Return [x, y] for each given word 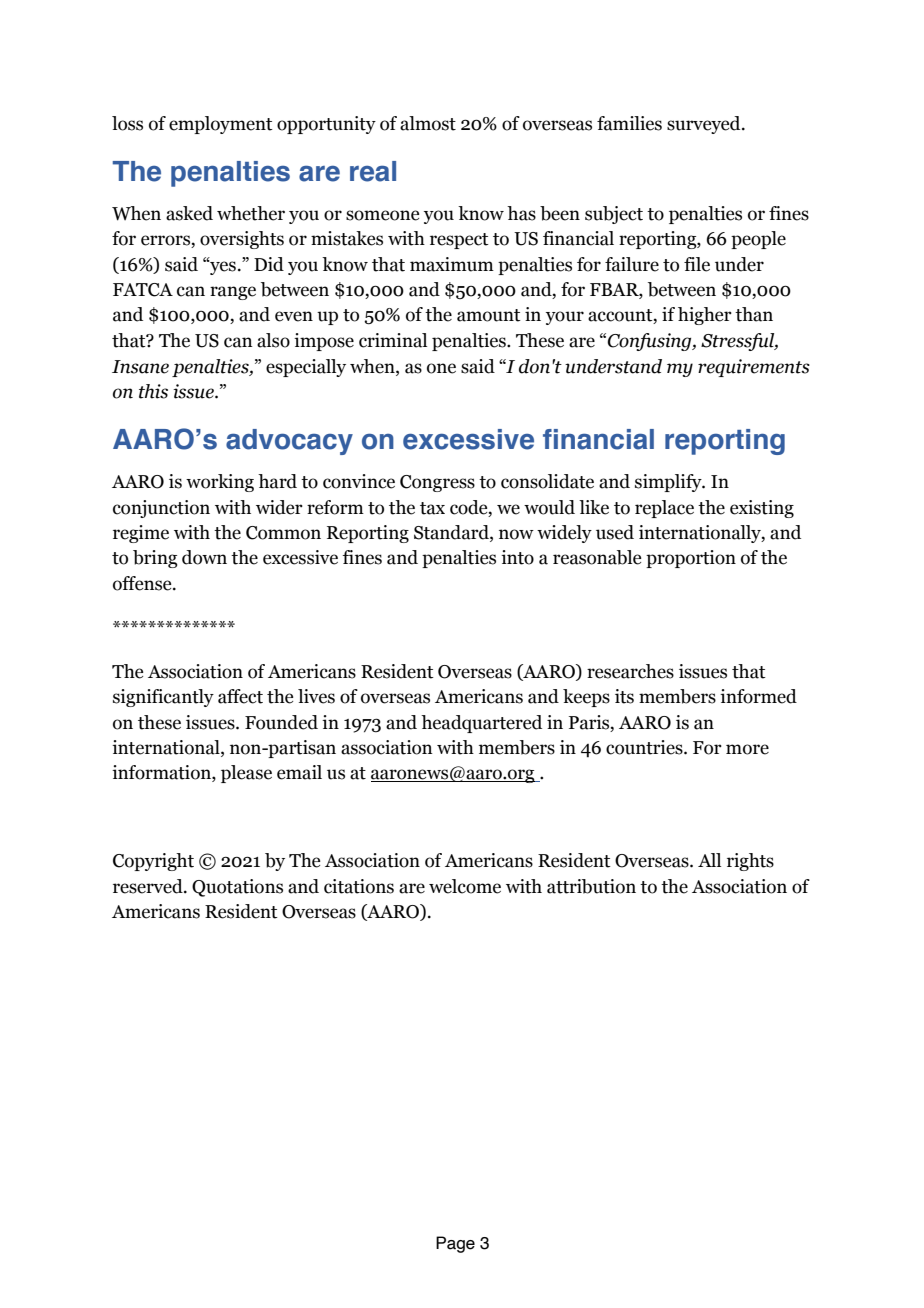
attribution [591, 886]
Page [455, 1244]
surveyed [705, 125]
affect [240, 696]
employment [221, 125]
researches [630, 671]
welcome [465, 886]
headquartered [481, 724]
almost [428, 123]
